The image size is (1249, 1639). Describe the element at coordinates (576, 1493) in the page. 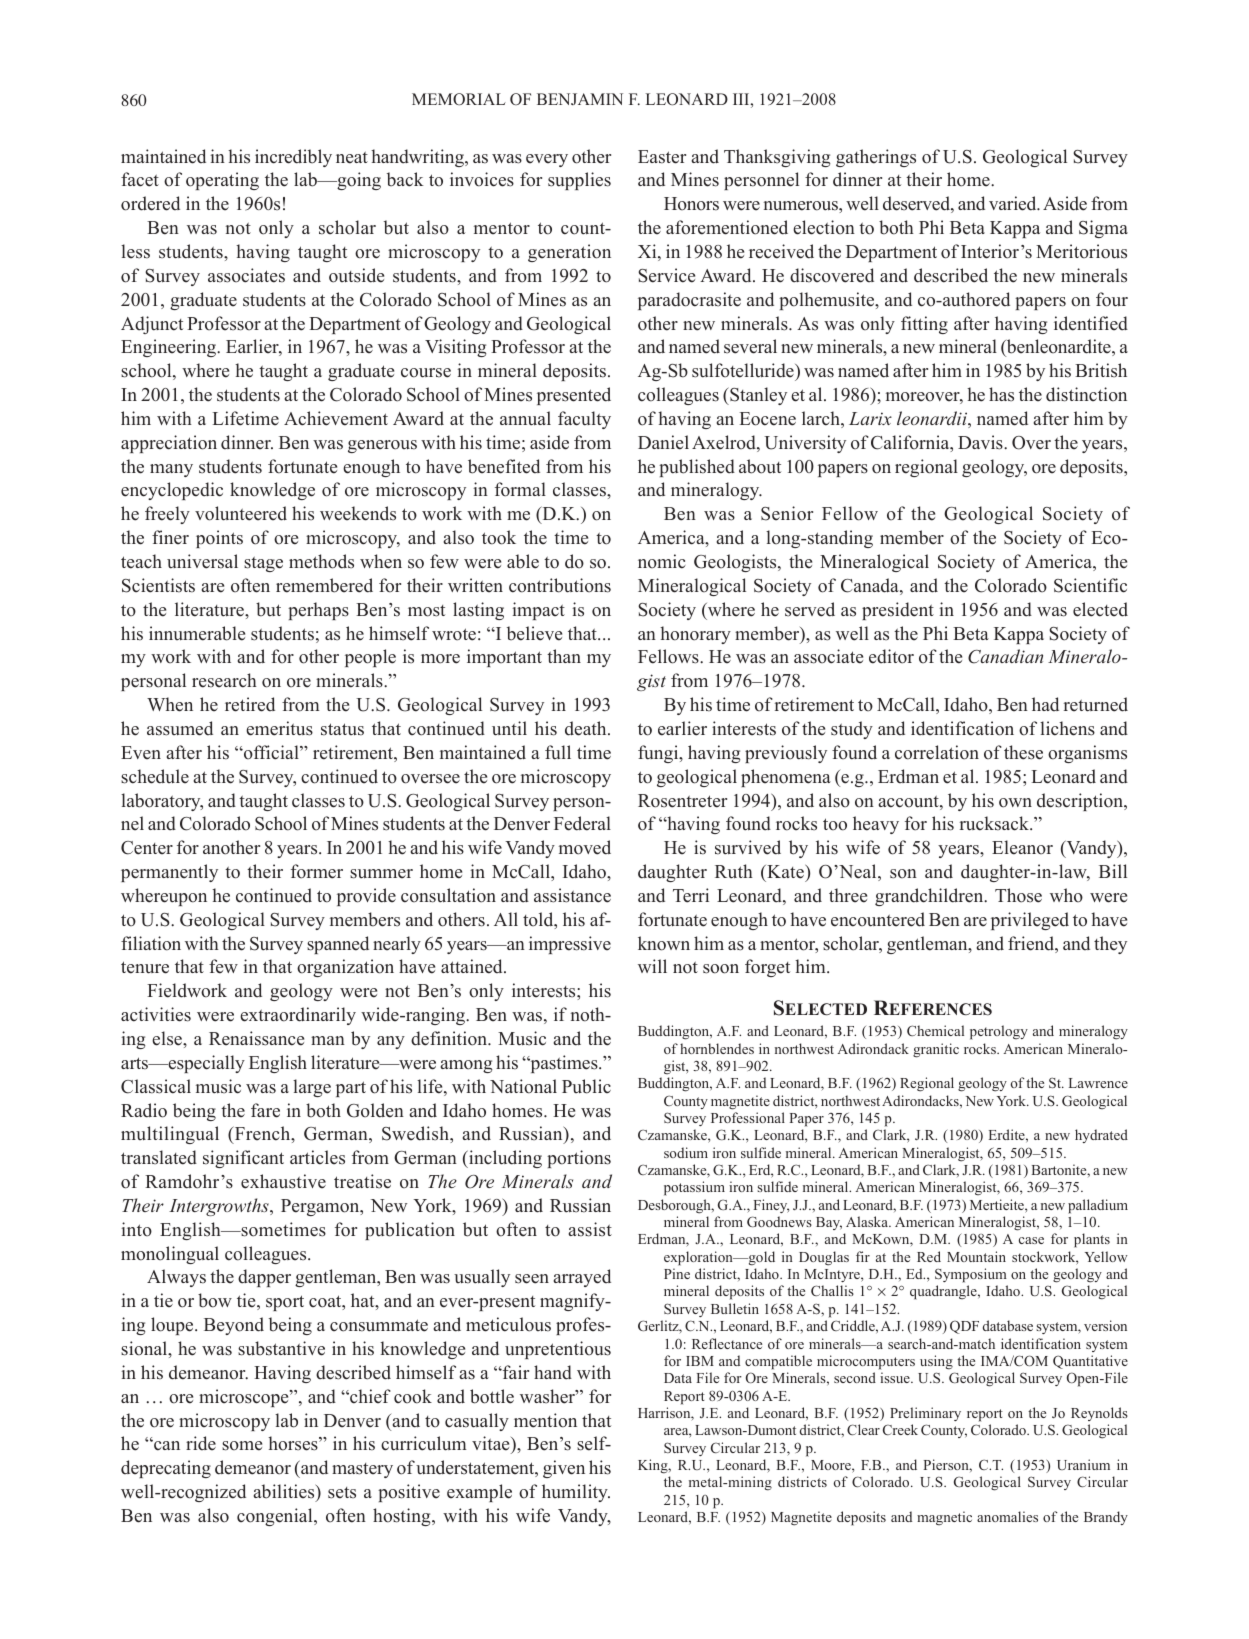

I see `humility` at that location.
